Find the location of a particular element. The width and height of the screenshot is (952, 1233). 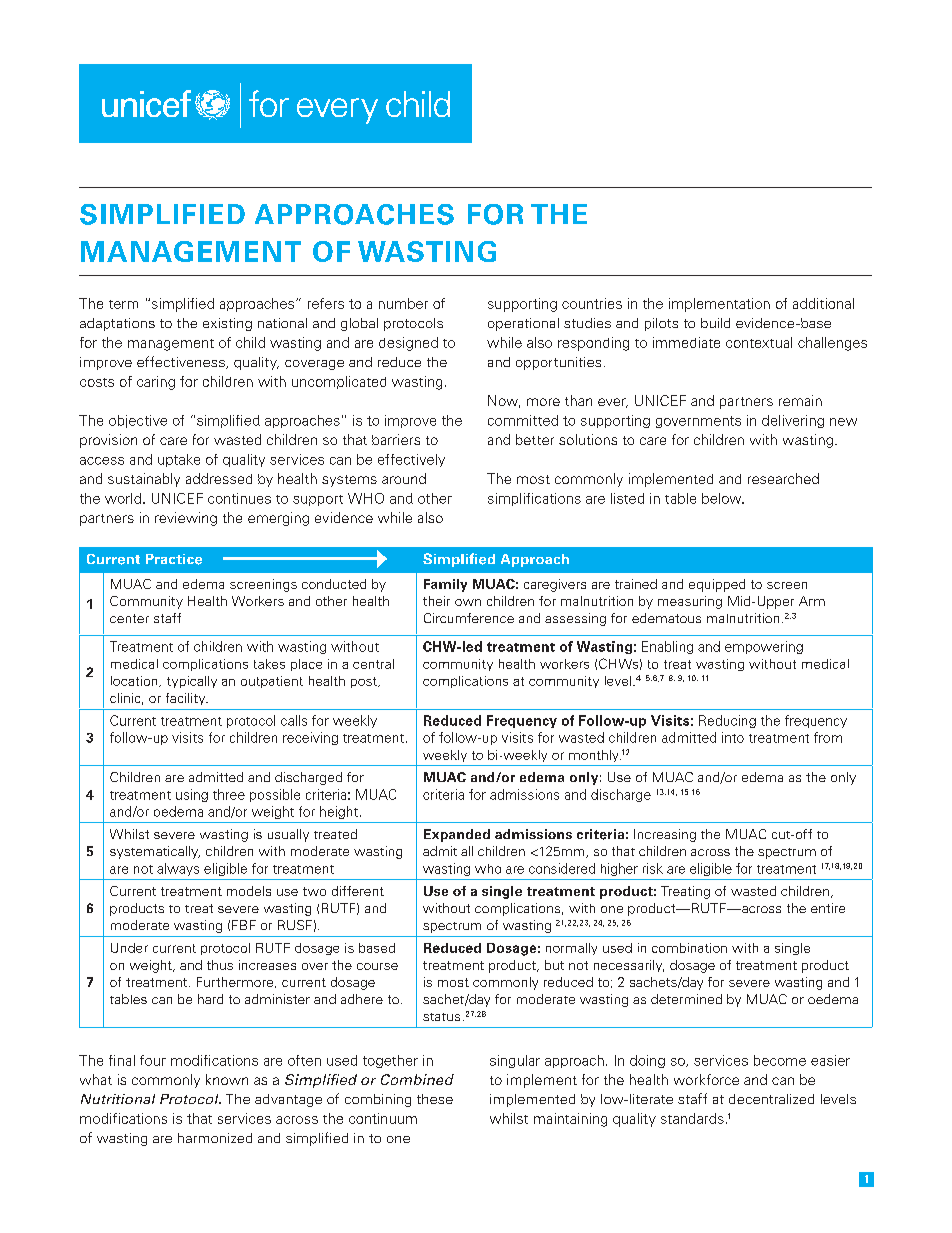

normally is located at coordinates (571, 949).
